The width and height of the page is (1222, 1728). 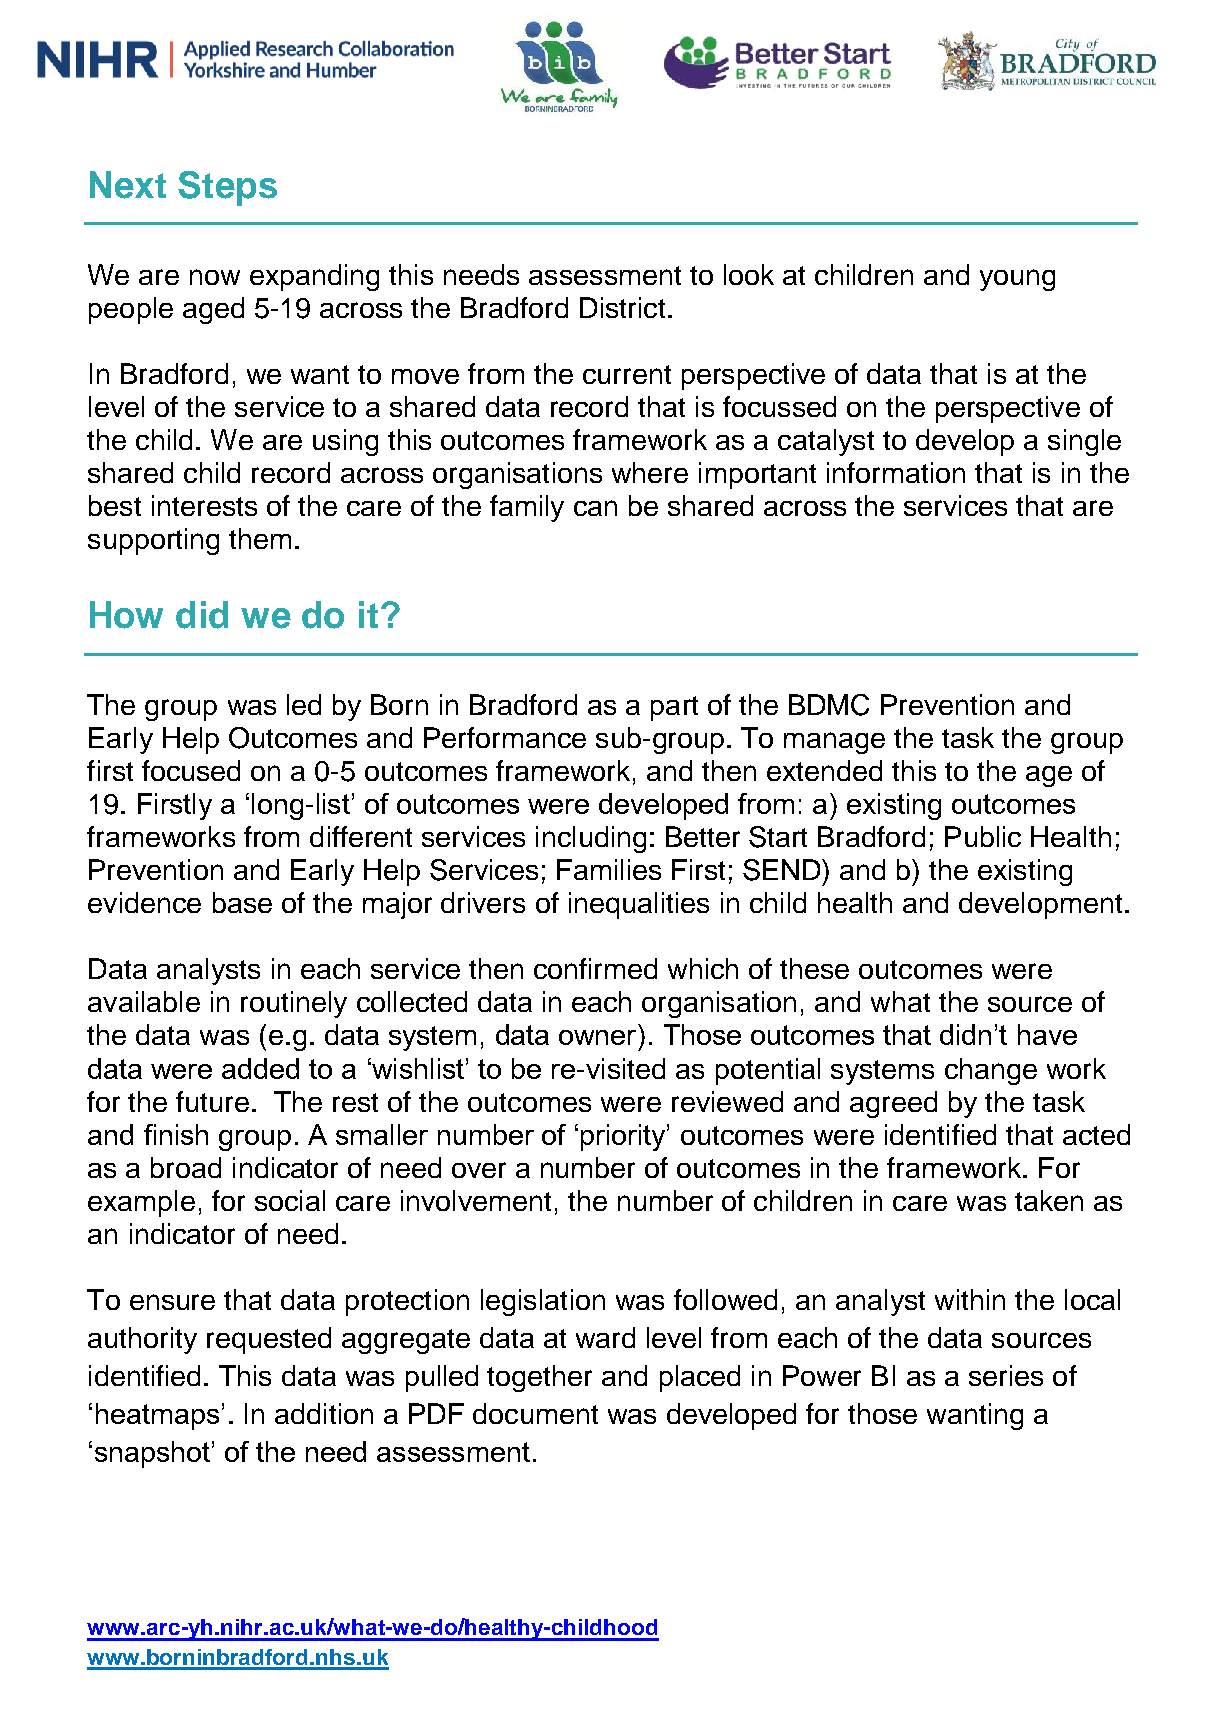 I want to click on change, so click(x=991, y=1071).
